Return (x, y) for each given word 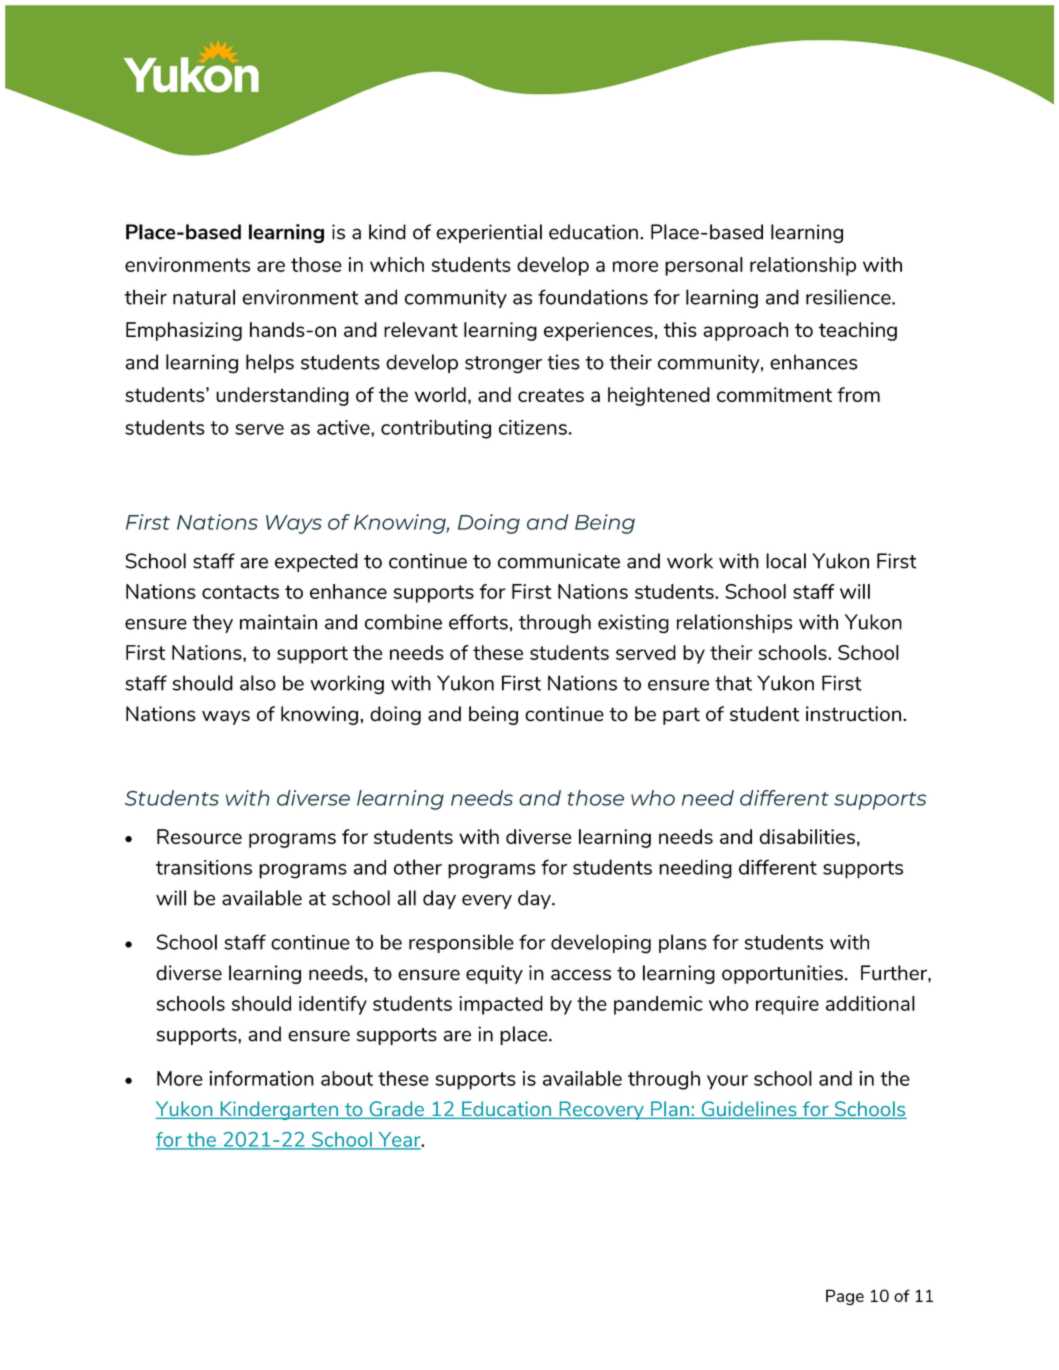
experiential (489, 233)
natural (204, 297)
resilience (849, 297)
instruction (853, 714)
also (258, 683)
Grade (396, 1110)
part (681, 716)
